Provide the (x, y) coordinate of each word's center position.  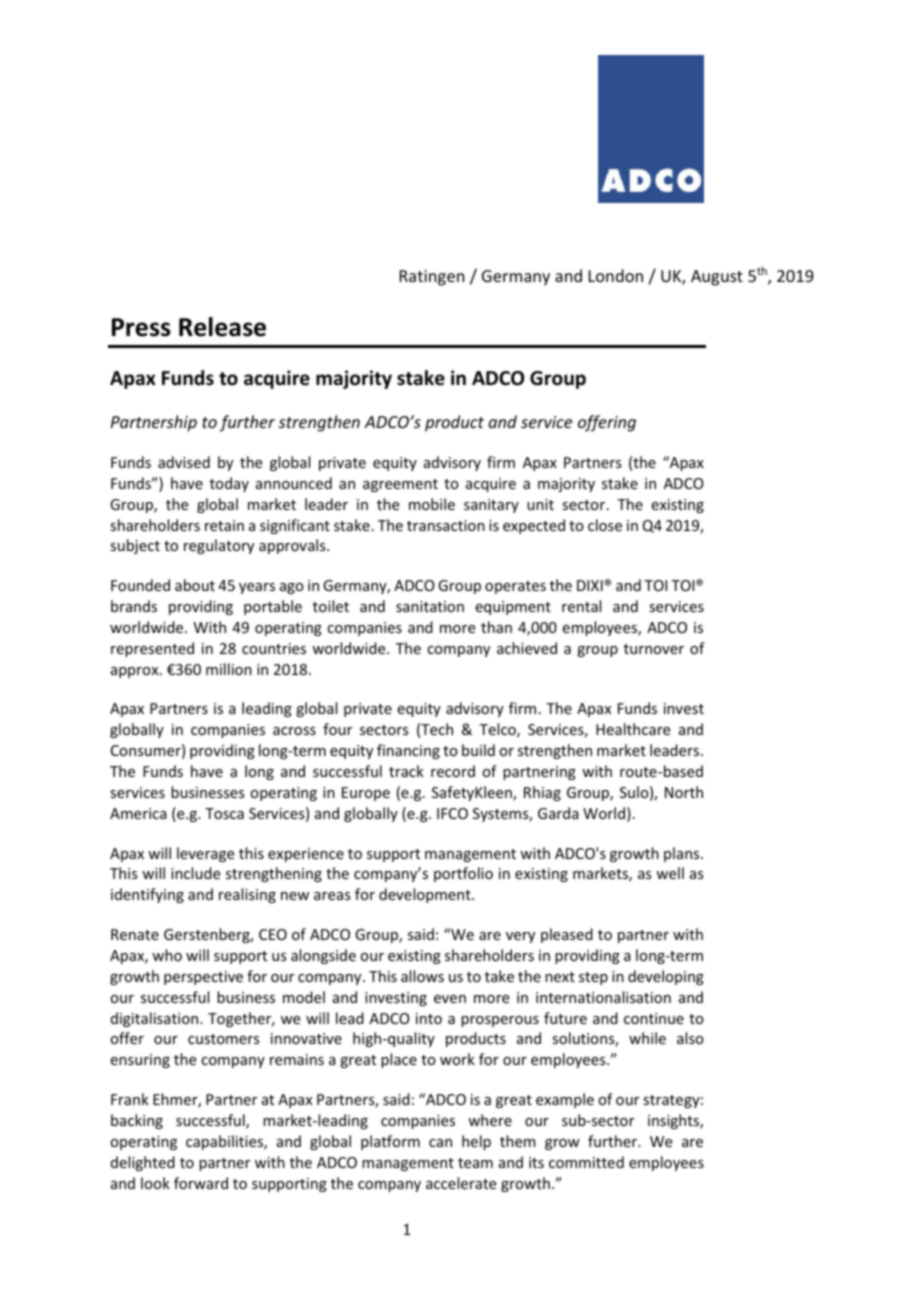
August (717, 278)
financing (408, 751)
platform (390, 1142)
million (229, 669)
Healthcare (633, 729)
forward (201, 1183)
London (616, 275)
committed (586, 1162)
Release (222, 327)
